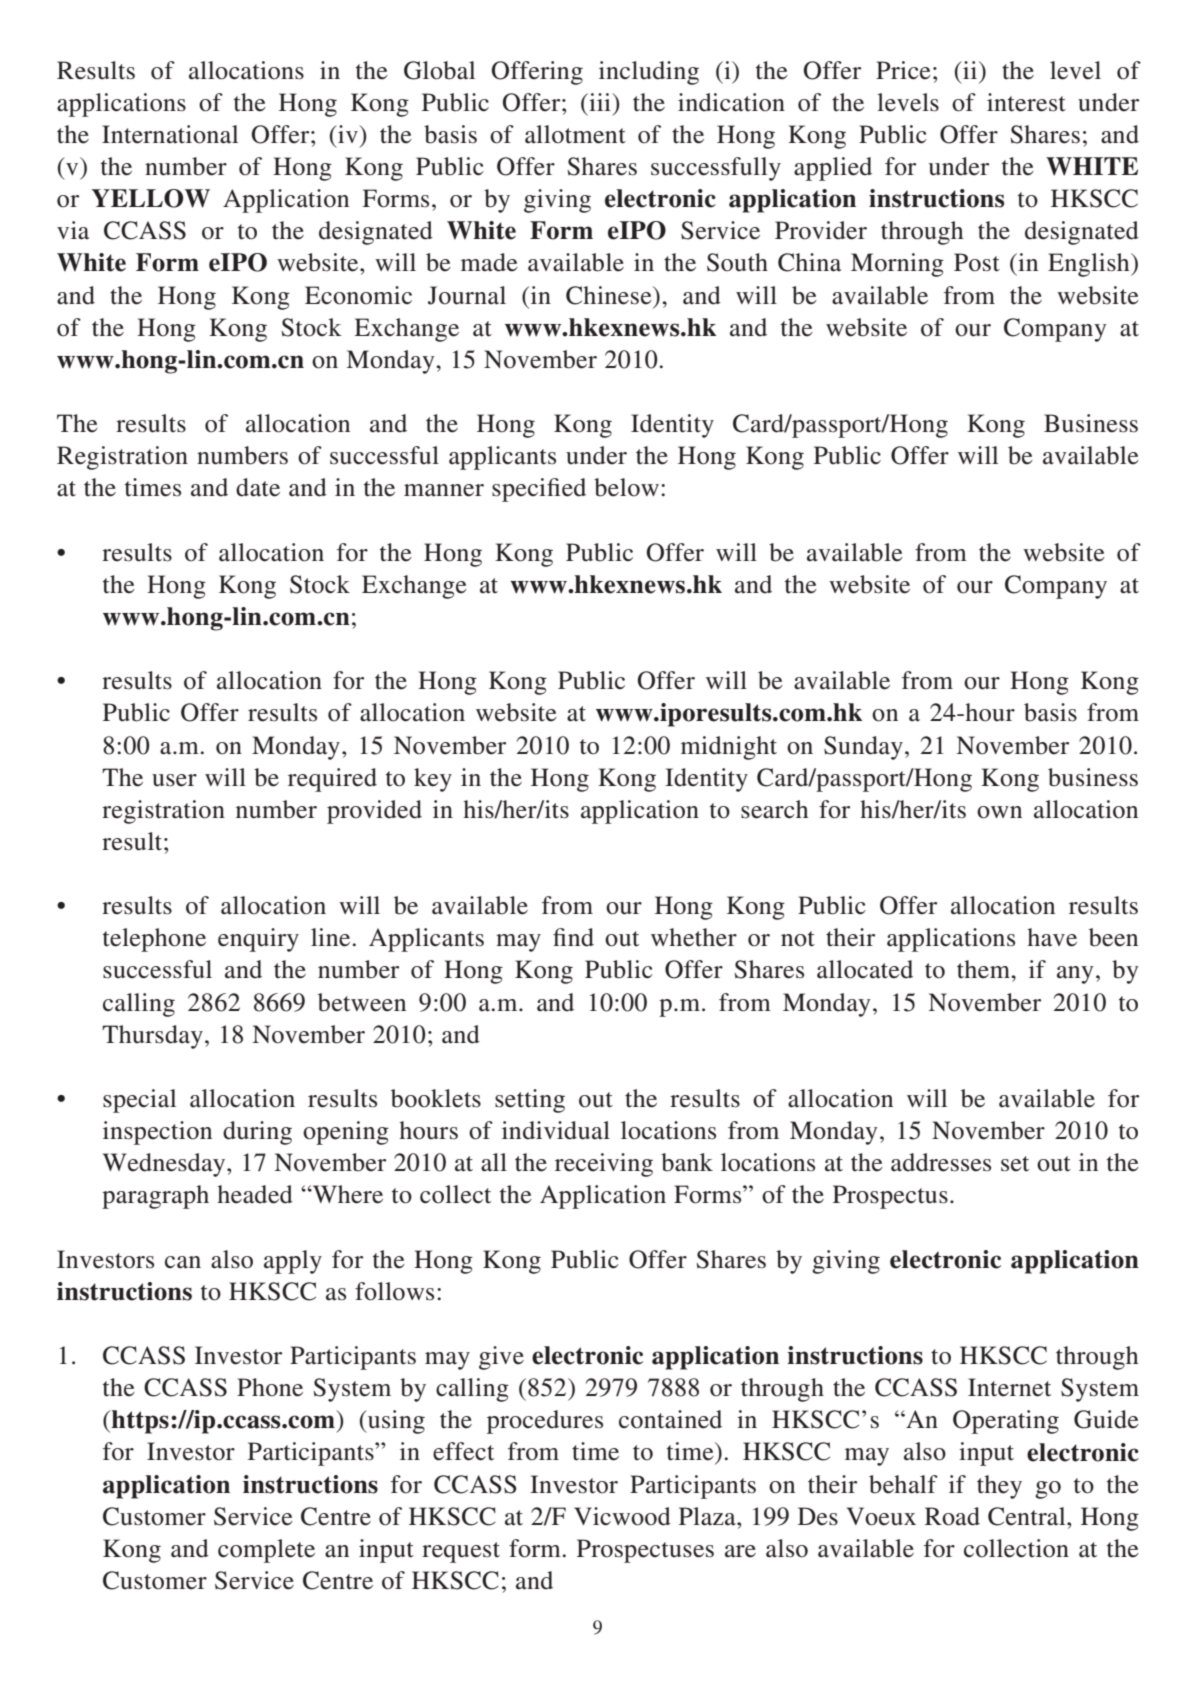 The width and height of the image is (1196, 1691). I want to click on International, so click(170, 134).
